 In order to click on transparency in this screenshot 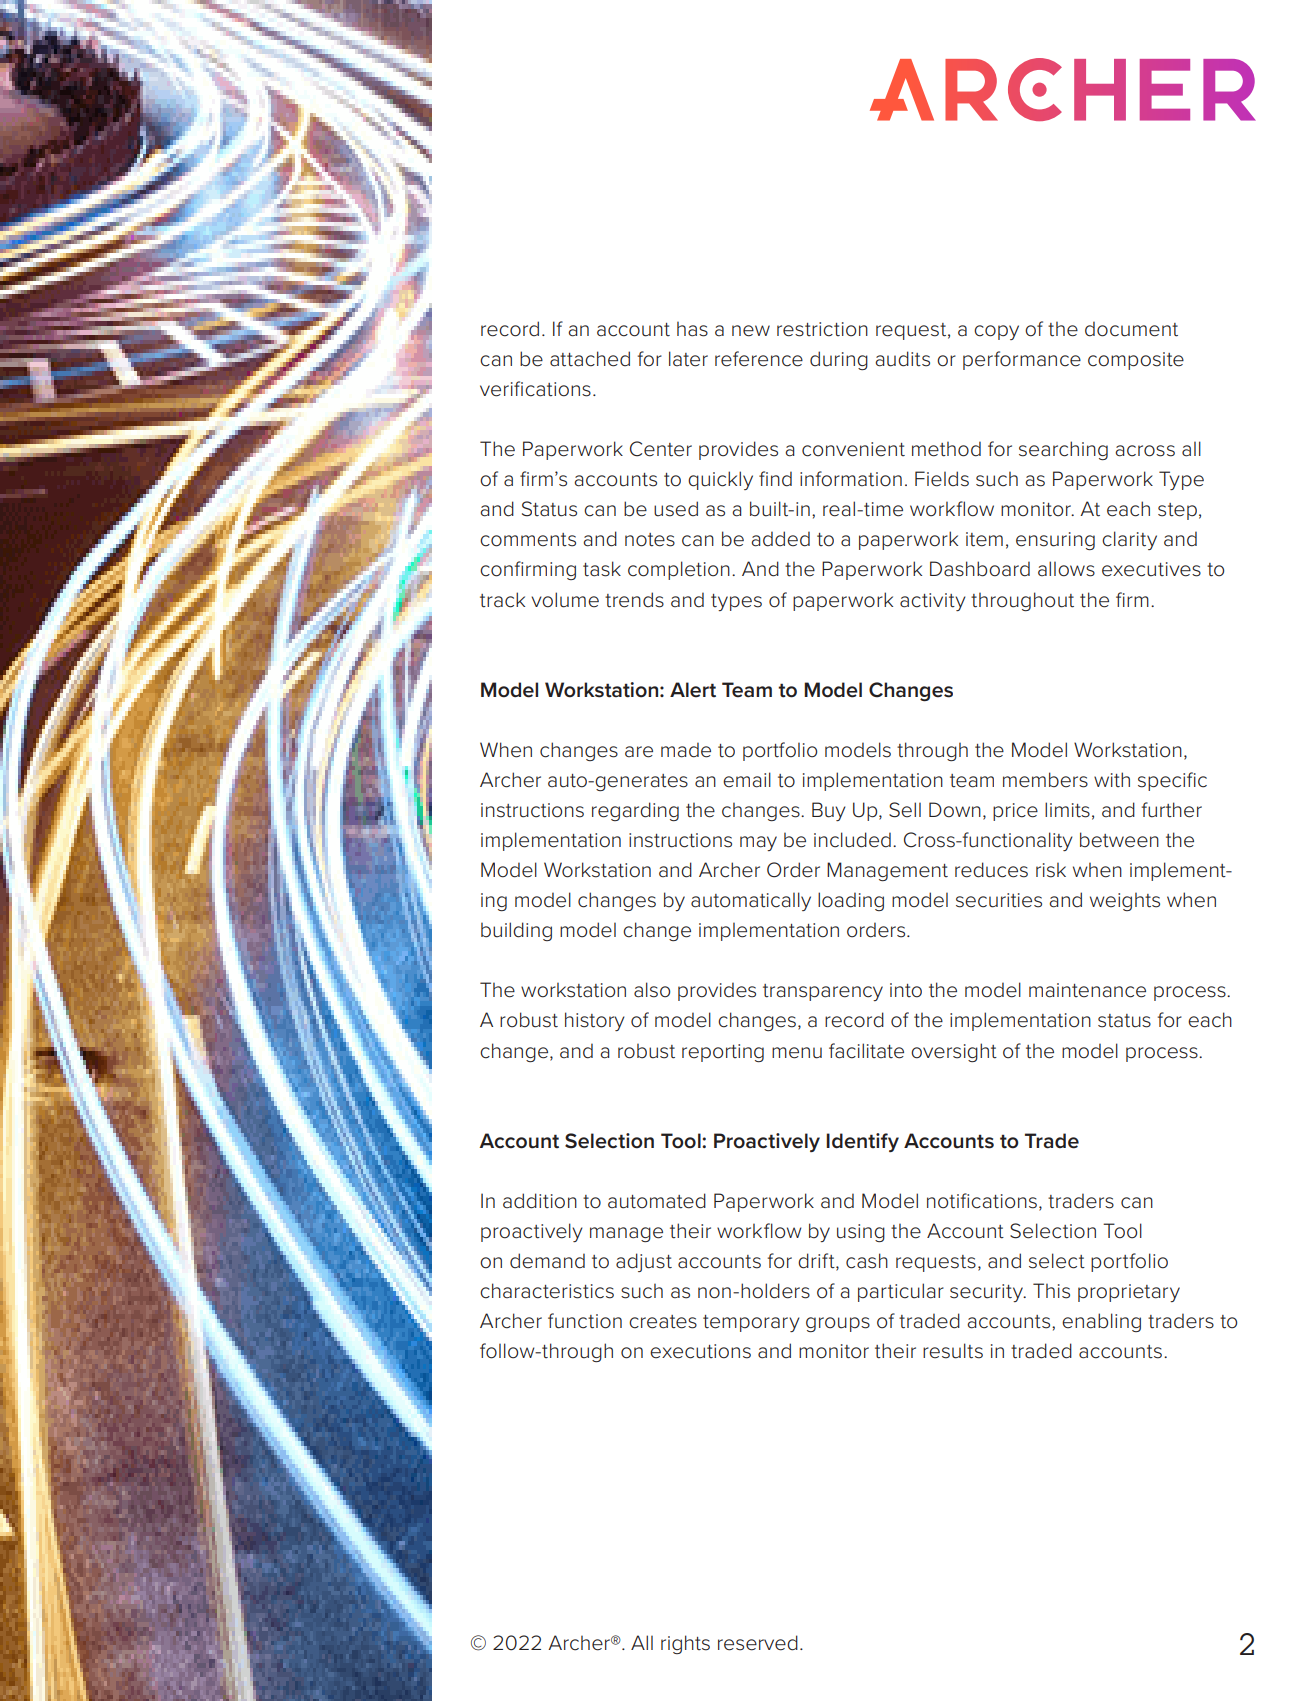, I will do `click(823, 992)`.
